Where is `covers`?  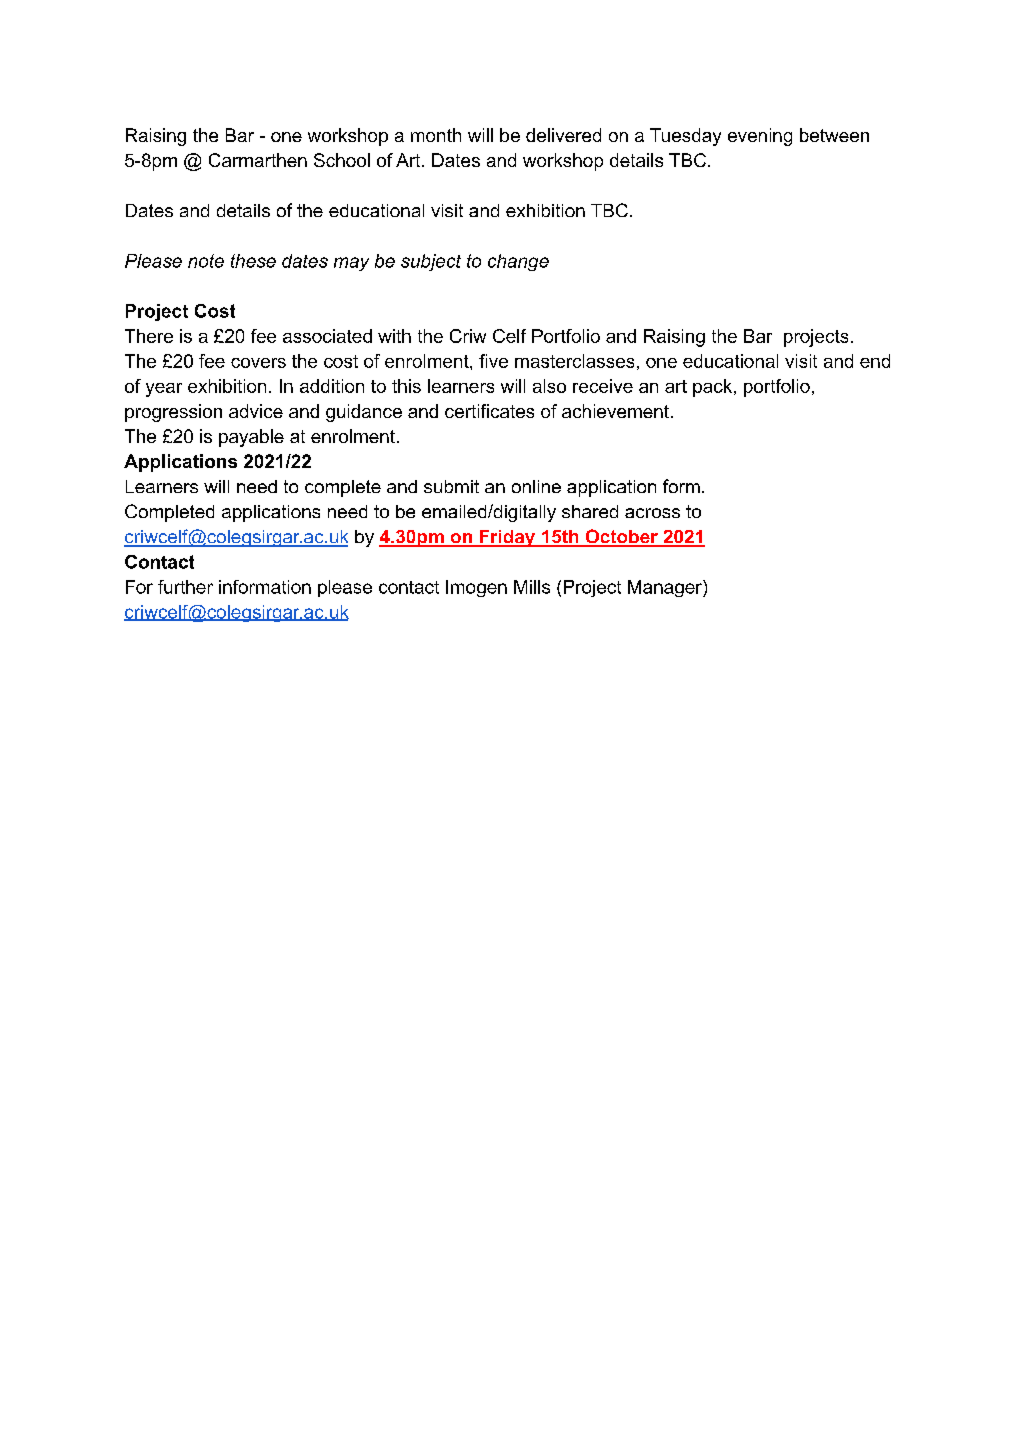 covers is located at coordinates (258, 363).
